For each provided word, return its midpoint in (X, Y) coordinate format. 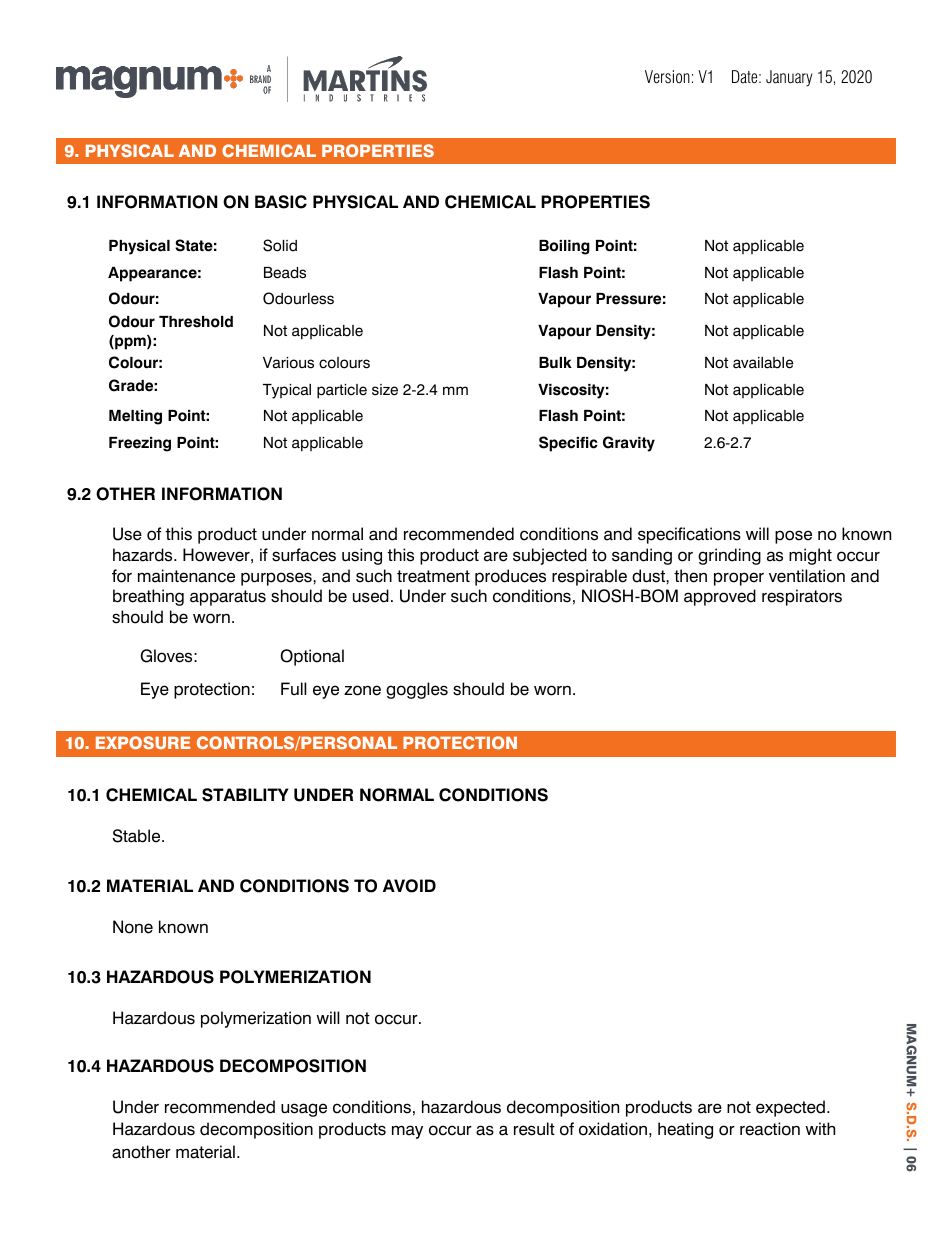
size (385, 390)
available (763, 363)
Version (667, 77)
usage (304, 1110)
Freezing (140, 444)
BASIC (281, 202)
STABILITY (245, 795)
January (789, 78)
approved (720, 597)
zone (362, 690)
